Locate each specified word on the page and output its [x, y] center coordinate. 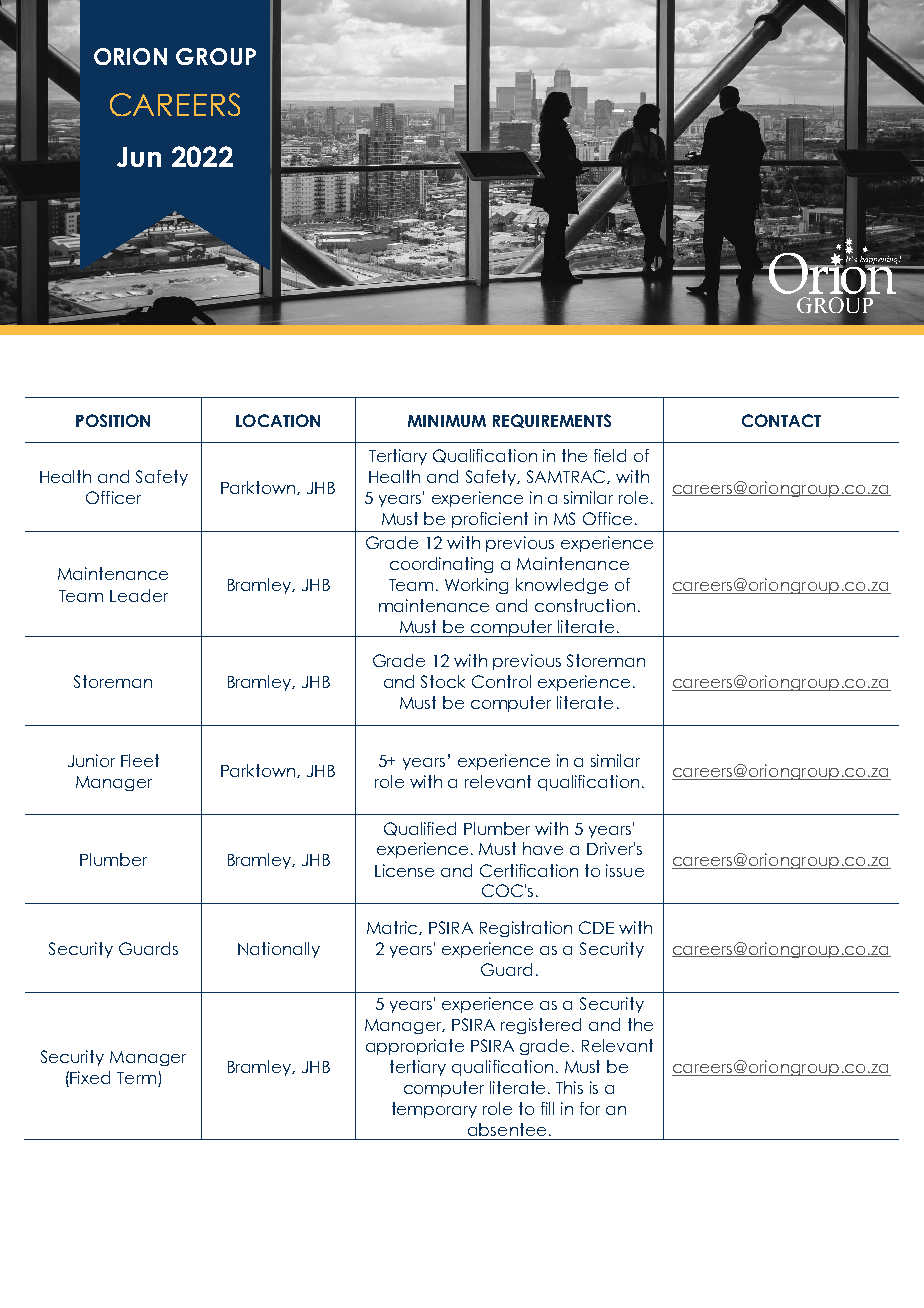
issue [625, 870]
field [610, 455]
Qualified [420, 829]
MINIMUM [447, 421]
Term [136, 1078]
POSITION [113, 420]
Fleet [140, 760]
